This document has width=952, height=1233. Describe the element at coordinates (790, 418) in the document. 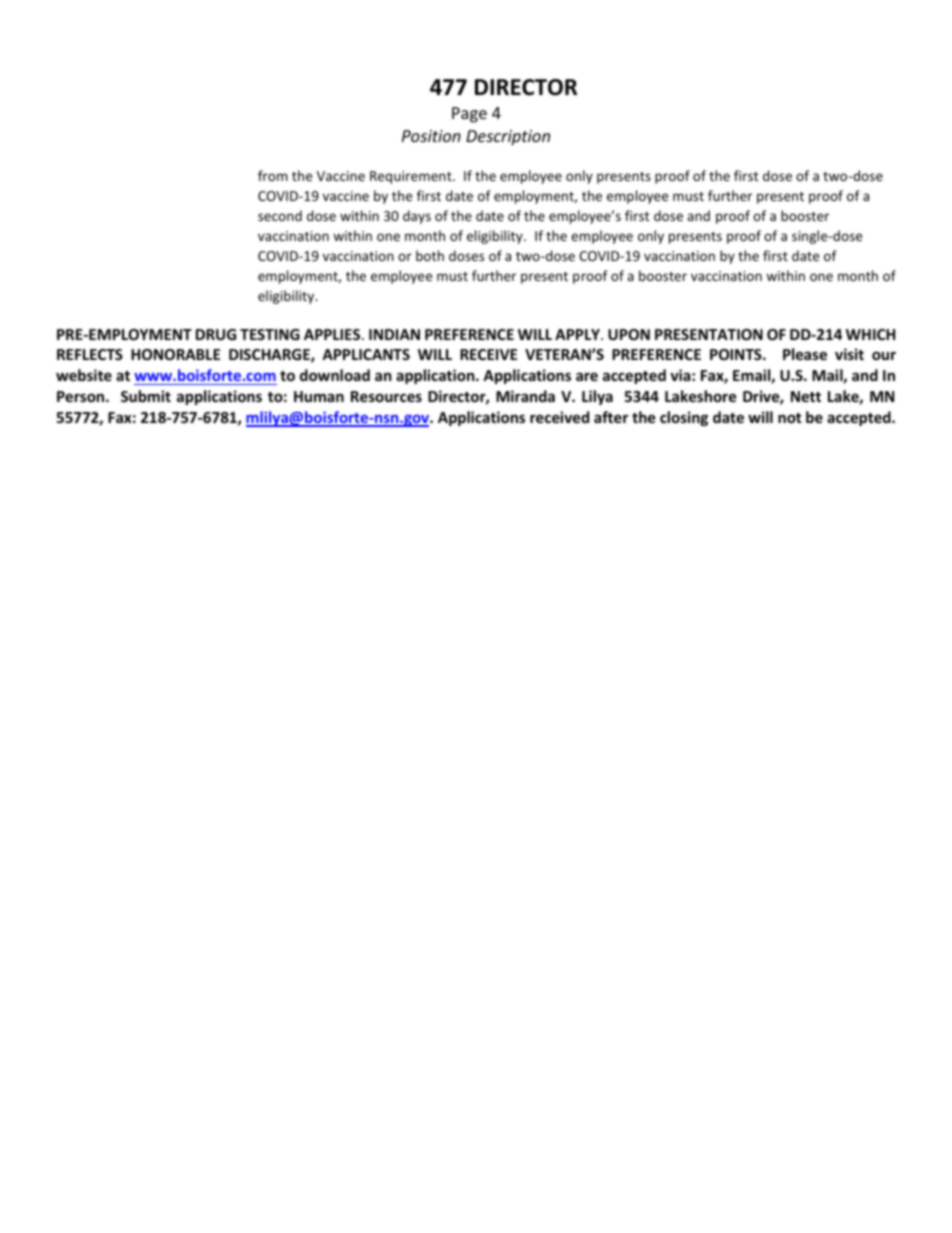

I see `not` at that location.
